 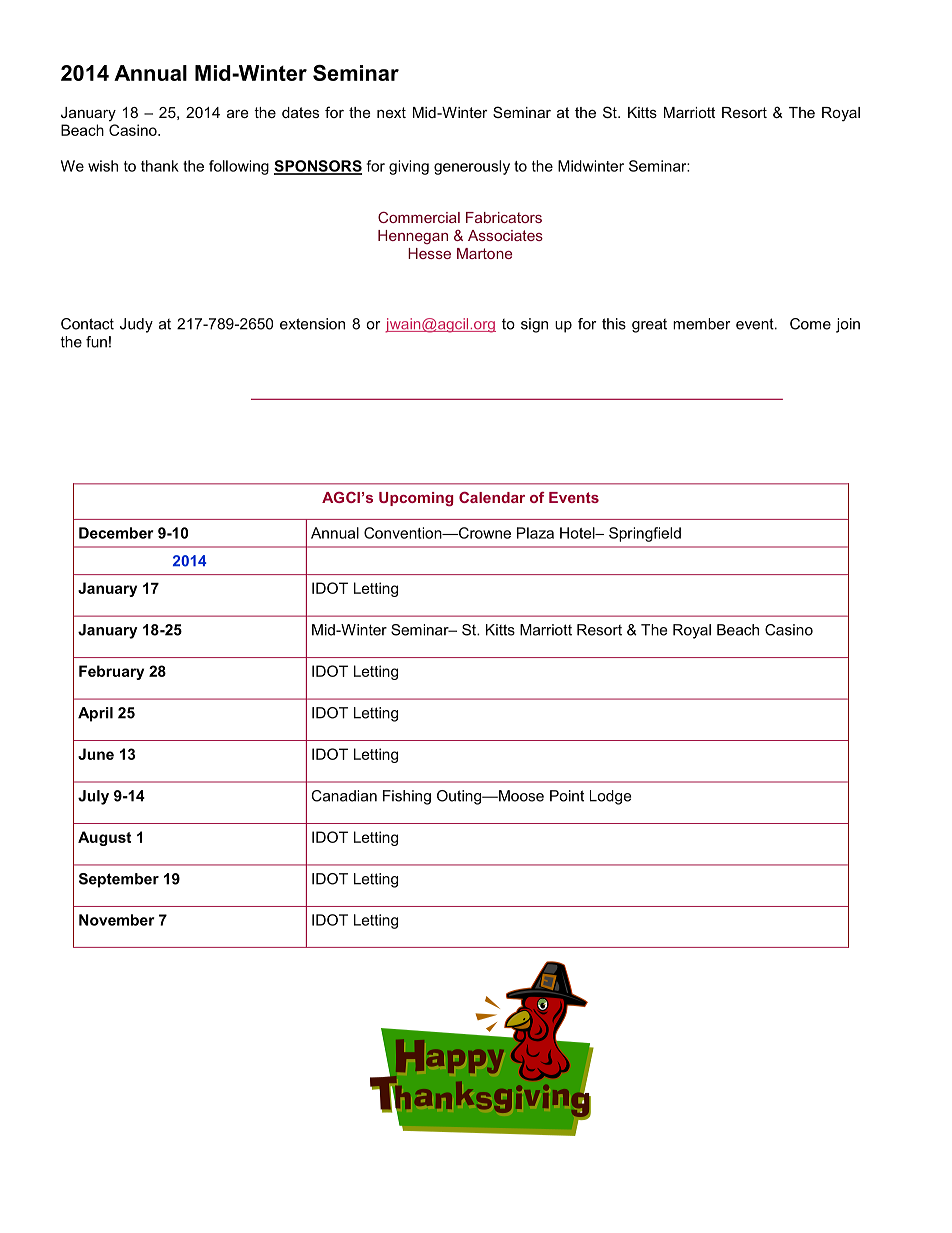 I want to click on Come, so click(x=810, y=324).
